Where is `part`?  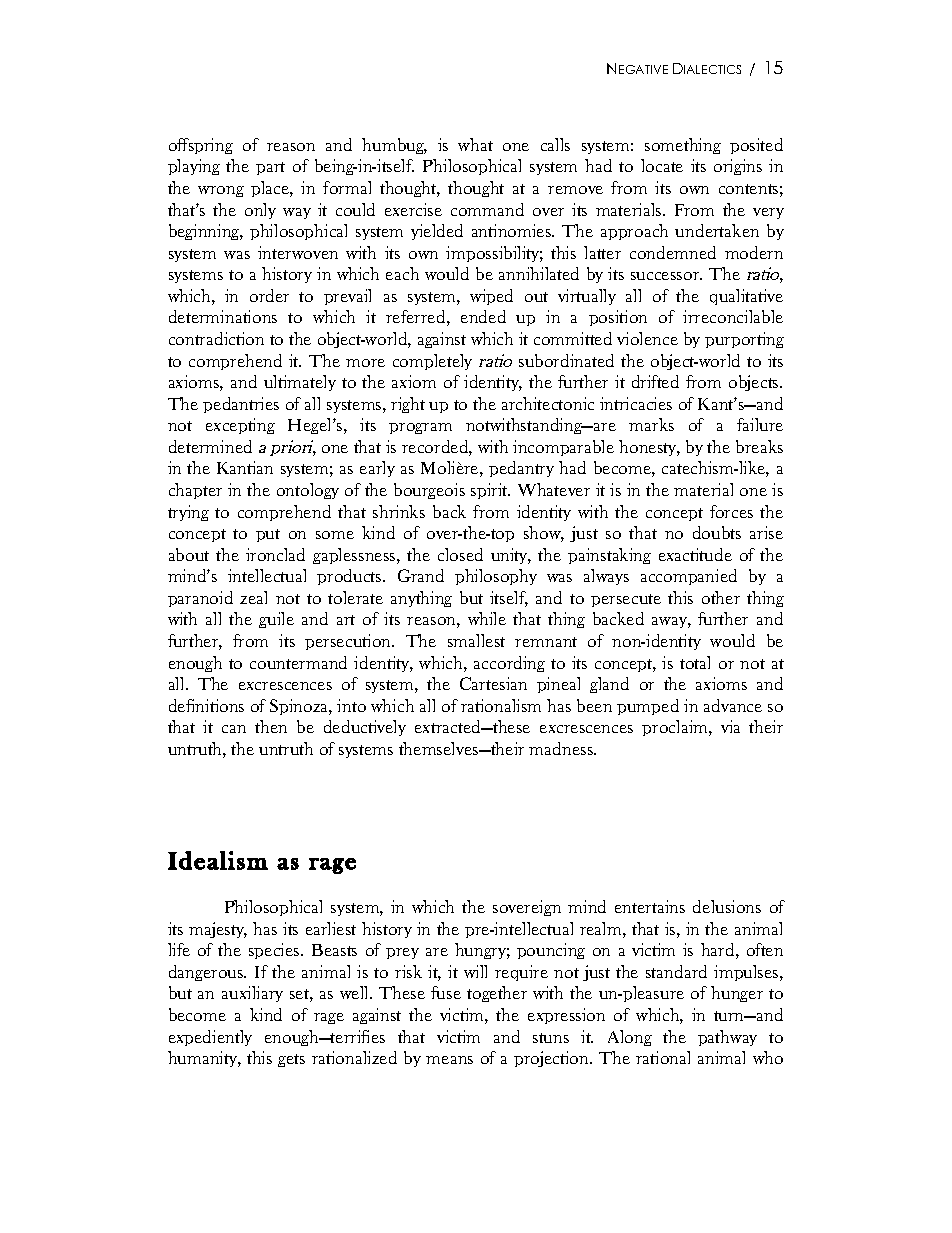 part is located at coordinates (270, 168).
